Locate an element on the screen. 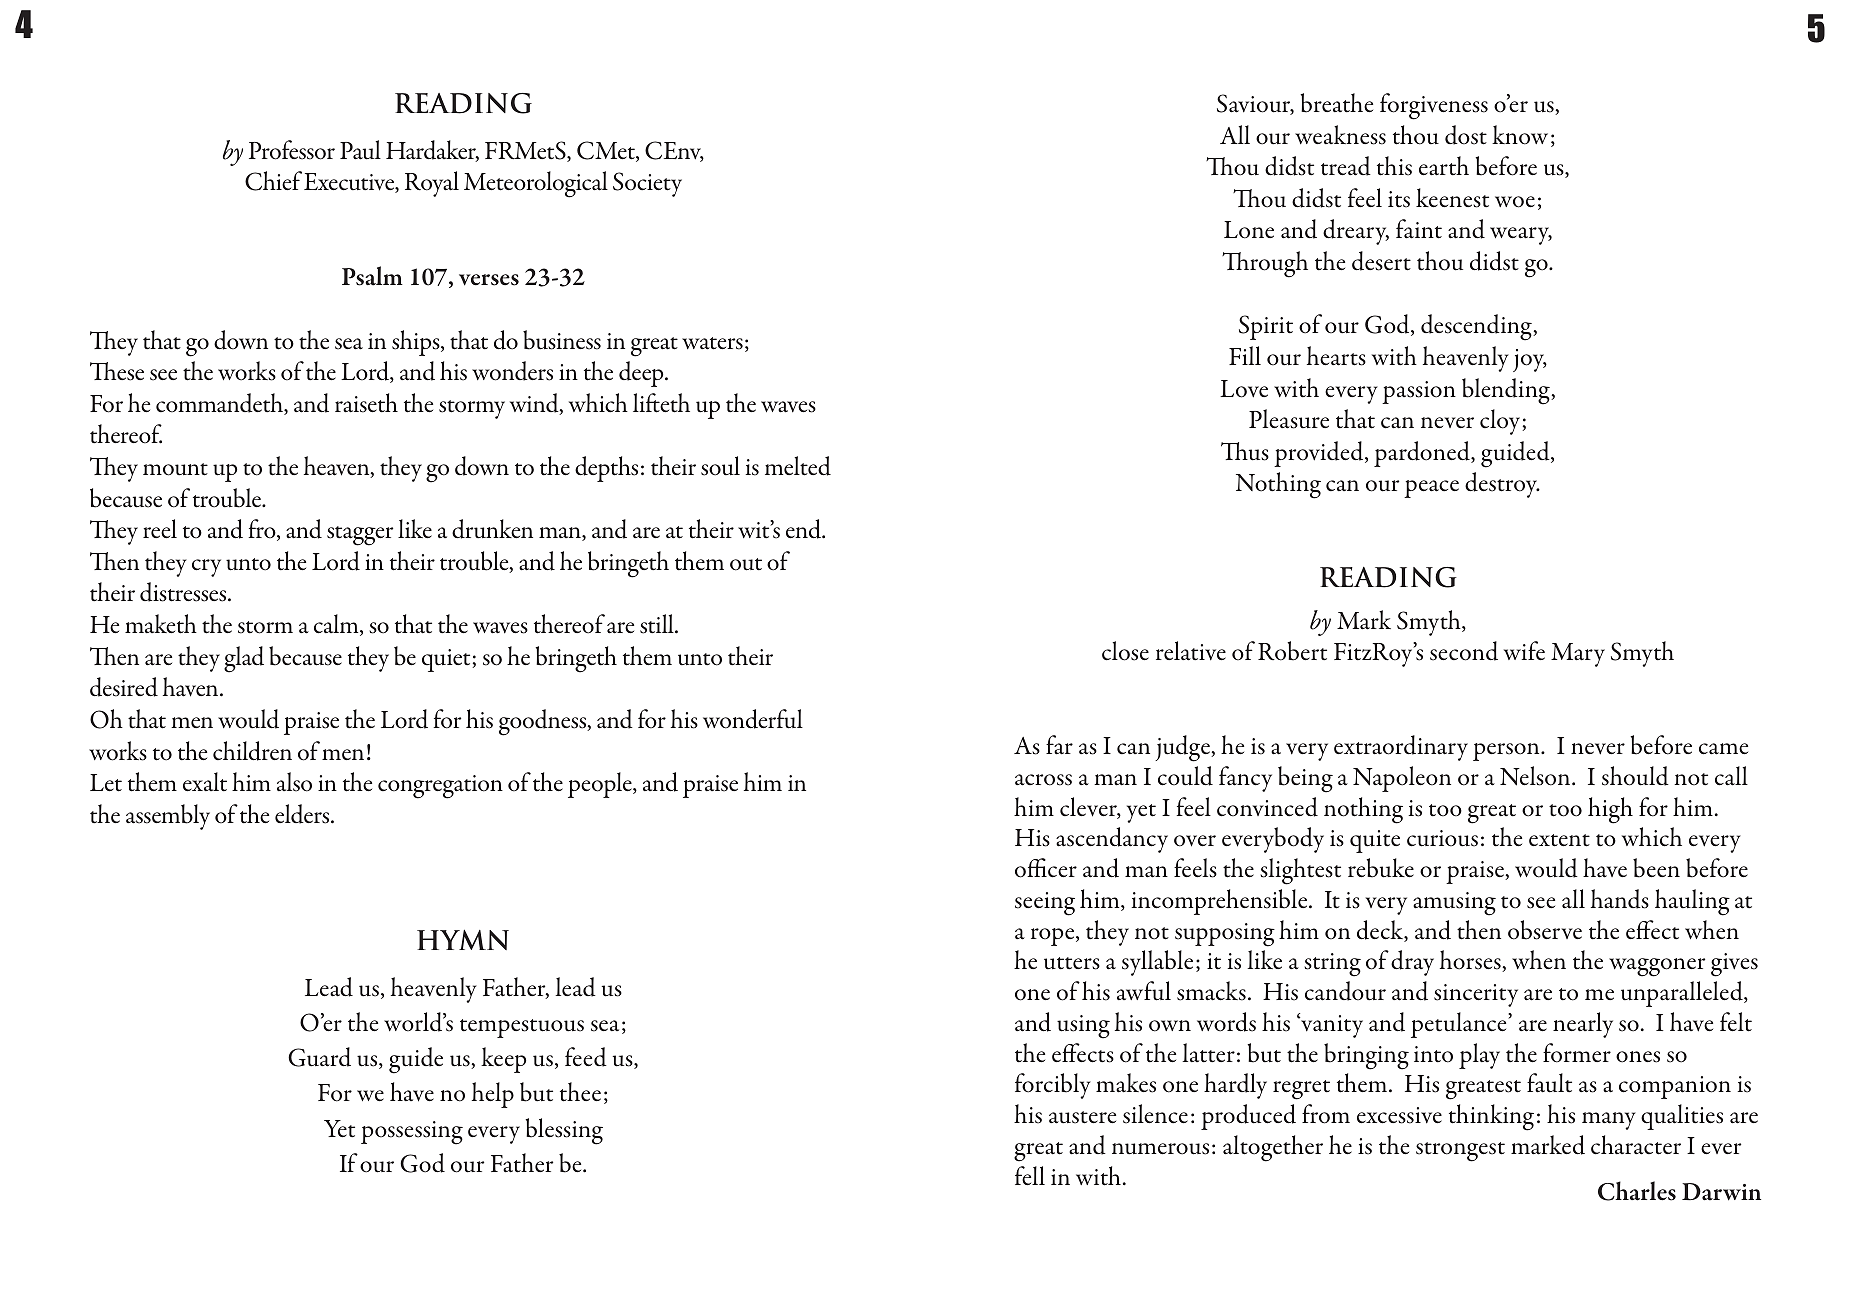 This screenshot has height=1307, width=1849. glad is located at coordinates (244, 659).
